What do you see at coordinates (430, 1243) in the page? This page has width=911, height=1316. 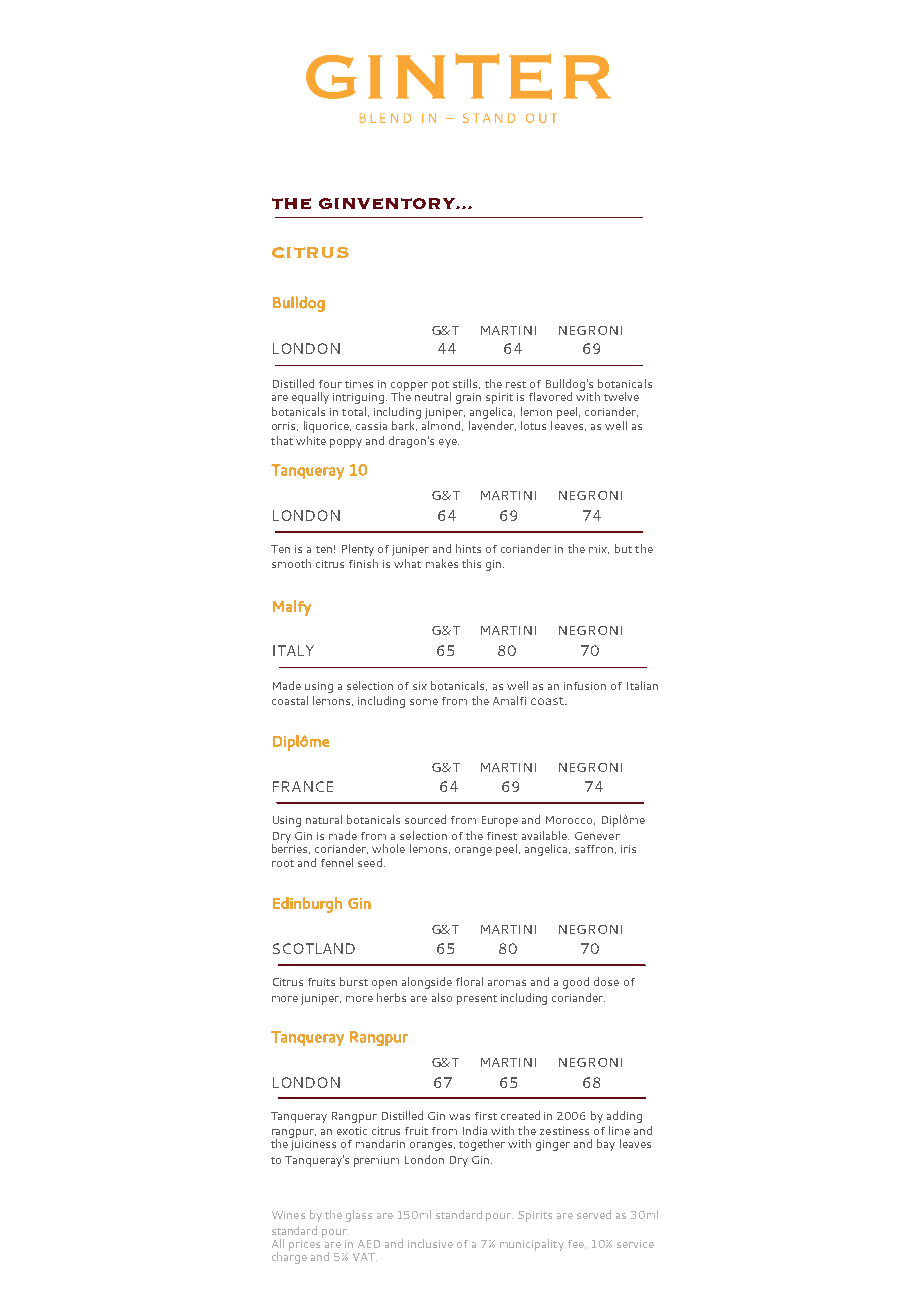 I see `inclusive` at bounding box center [430, 1243].
